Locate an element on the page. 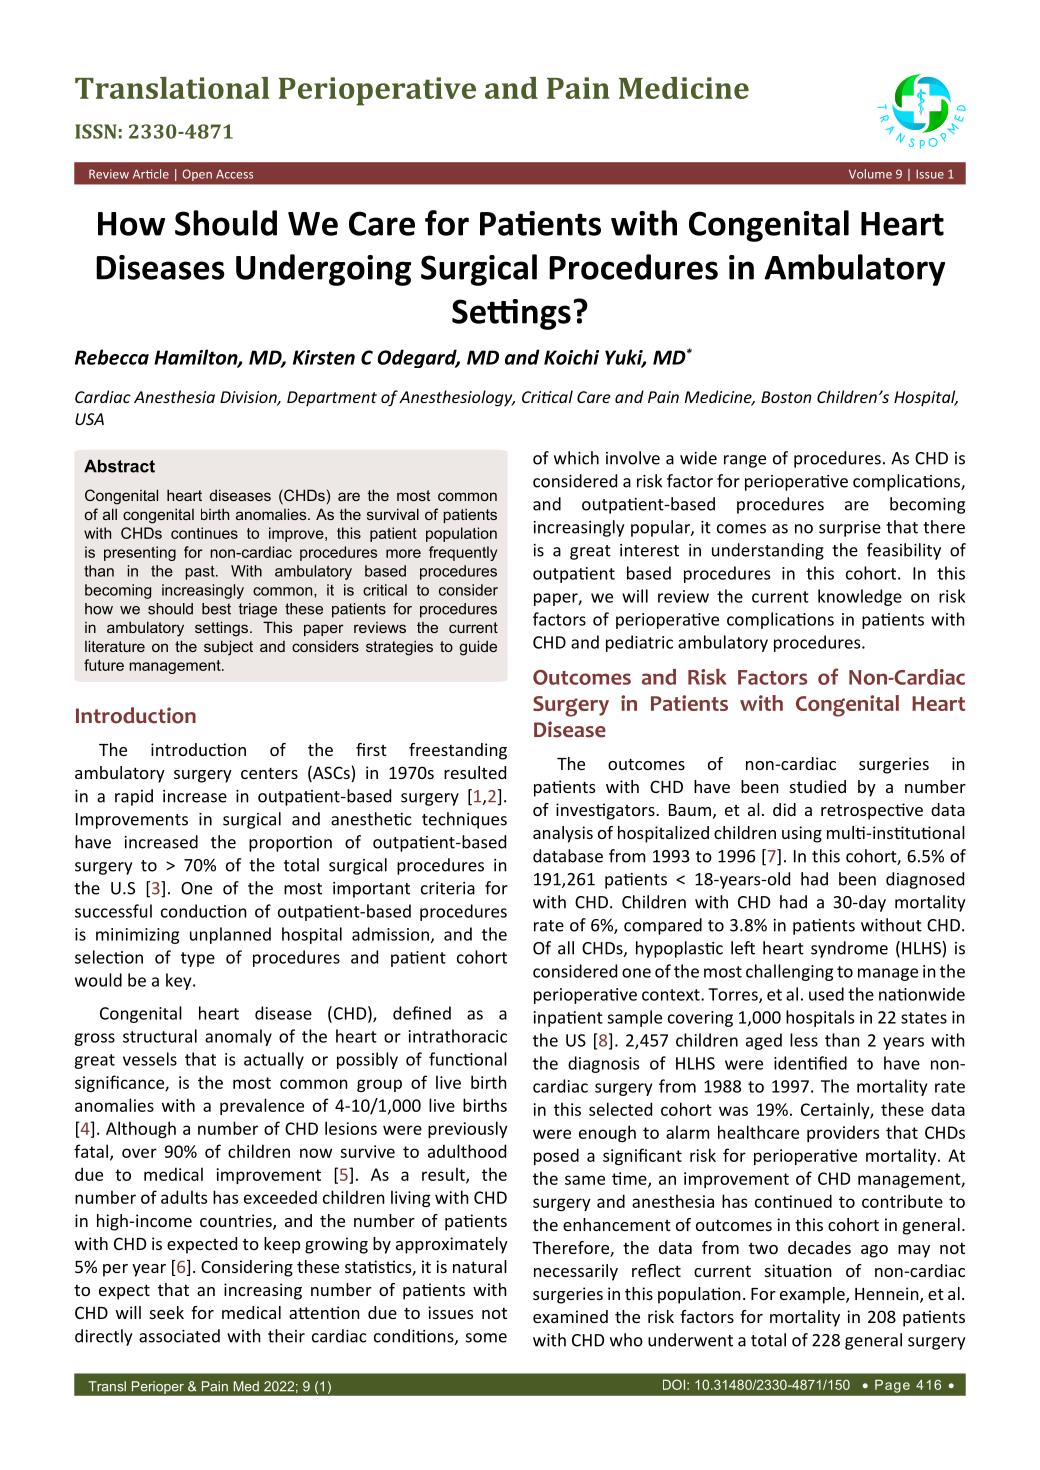 The width and height of the document is (1040, 1470). frequently is located at coordinates (463, 553).
